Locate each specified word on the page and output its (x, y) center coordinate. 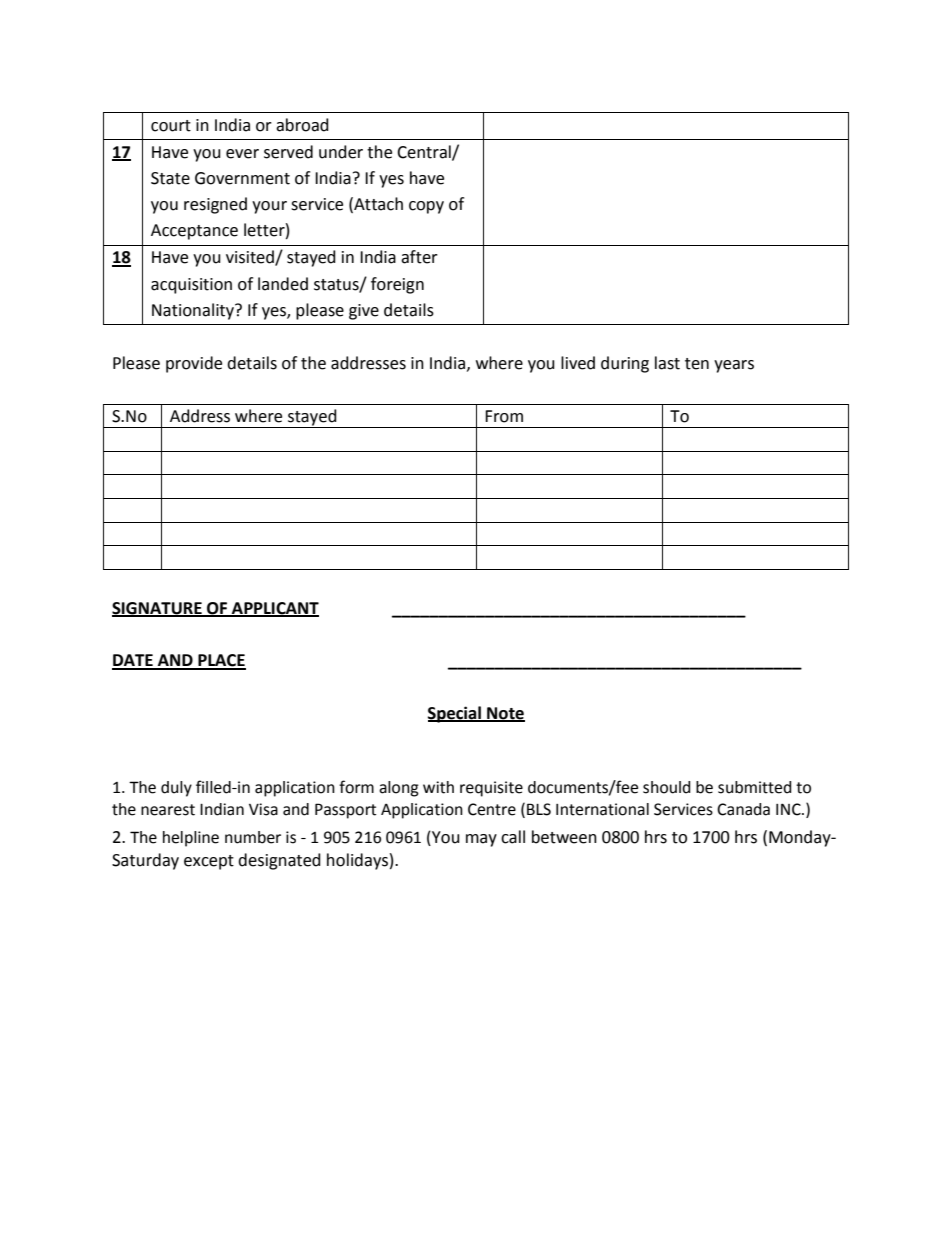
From (504, 416)
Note (505, 714)
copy (426, 207)
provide (194, 364)
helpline (191, 839)
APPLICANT (274, 609)
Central (425, 152)
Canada (743, 809)
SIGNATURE (158, 609)
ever (242, 154)
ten (697, 364)
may (481, 840)
